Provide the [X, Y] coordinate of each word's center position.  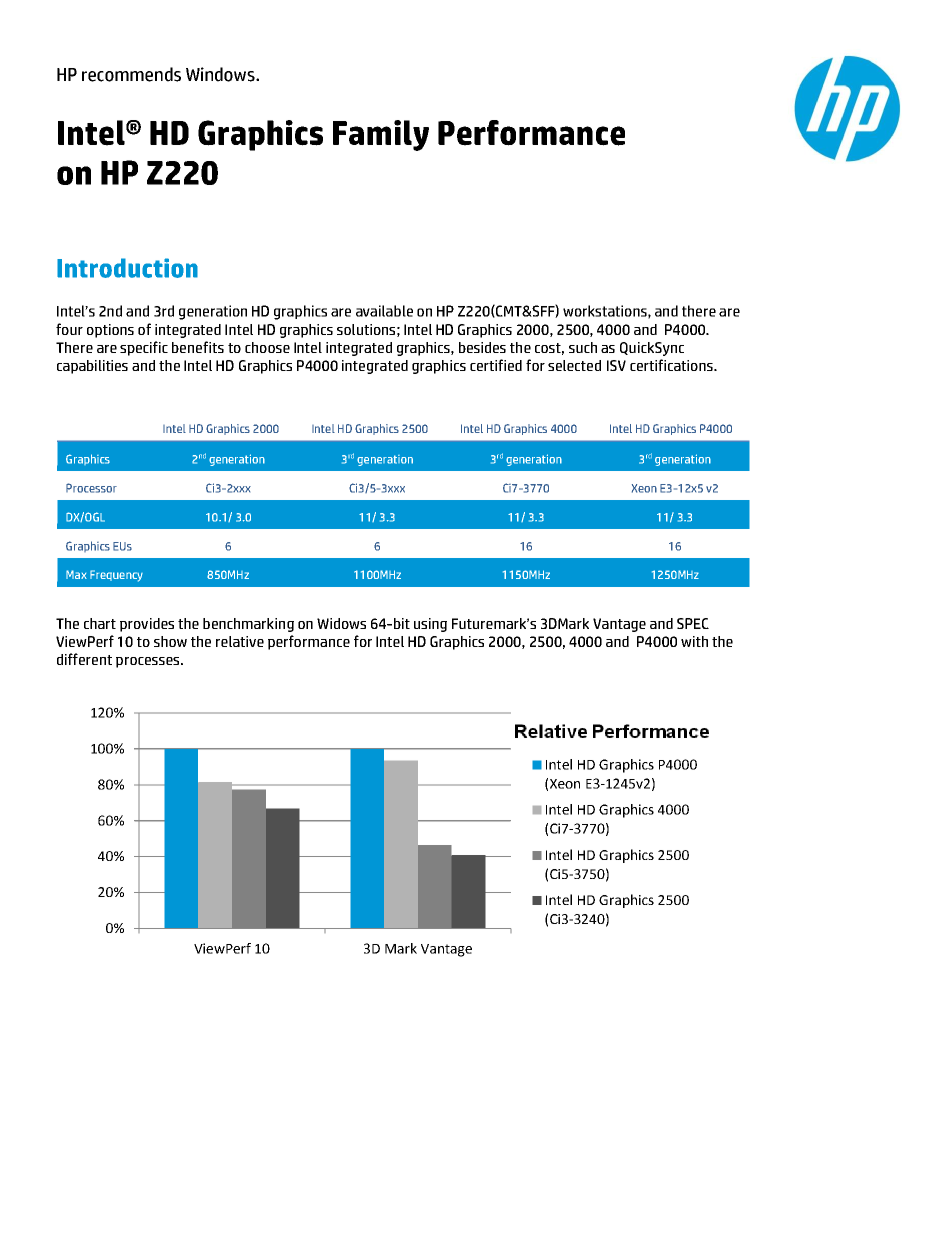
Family [381, 135]
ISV [616, 365]
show [170, 641]
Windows [221, 74]
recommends [131, 74]
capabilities [92, 367]
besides [482, 347]
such [583, 347]
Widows [341, 623]
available [384, 311]
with [694, 641]
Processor [91, 488]
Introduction [127, 268]
